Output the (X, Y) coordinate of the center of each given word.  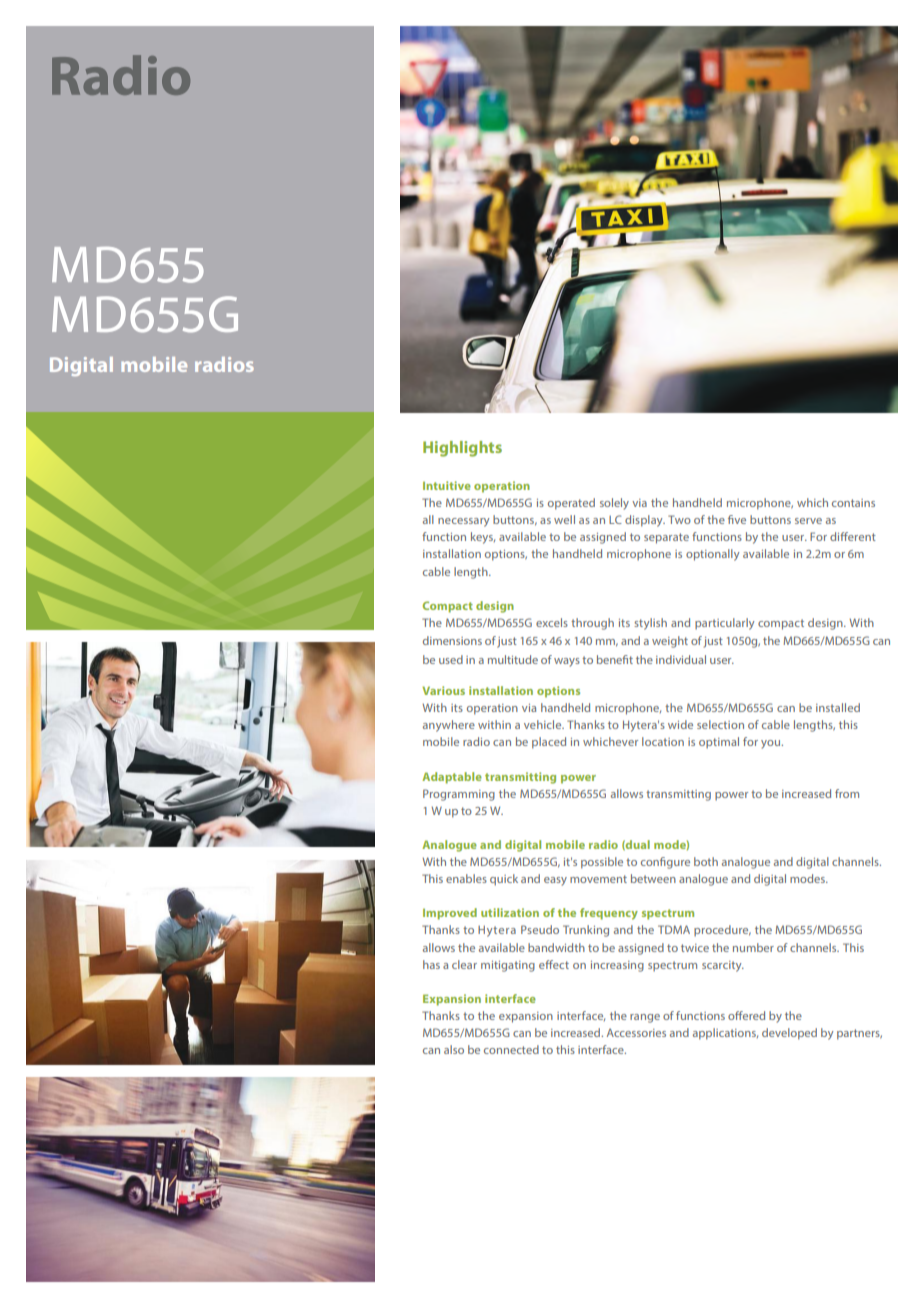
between (653, 878)
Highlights (462, 449)
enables (466, 878)
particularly (724, 624)
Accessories (636, 1032)
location (663, 741)
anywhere (449, 726)
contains (853, 503)
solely (614, 504)
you (772, 744)
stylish (650, 624)
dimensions (452, 640)
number (753, 947)
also (454, 1049)
